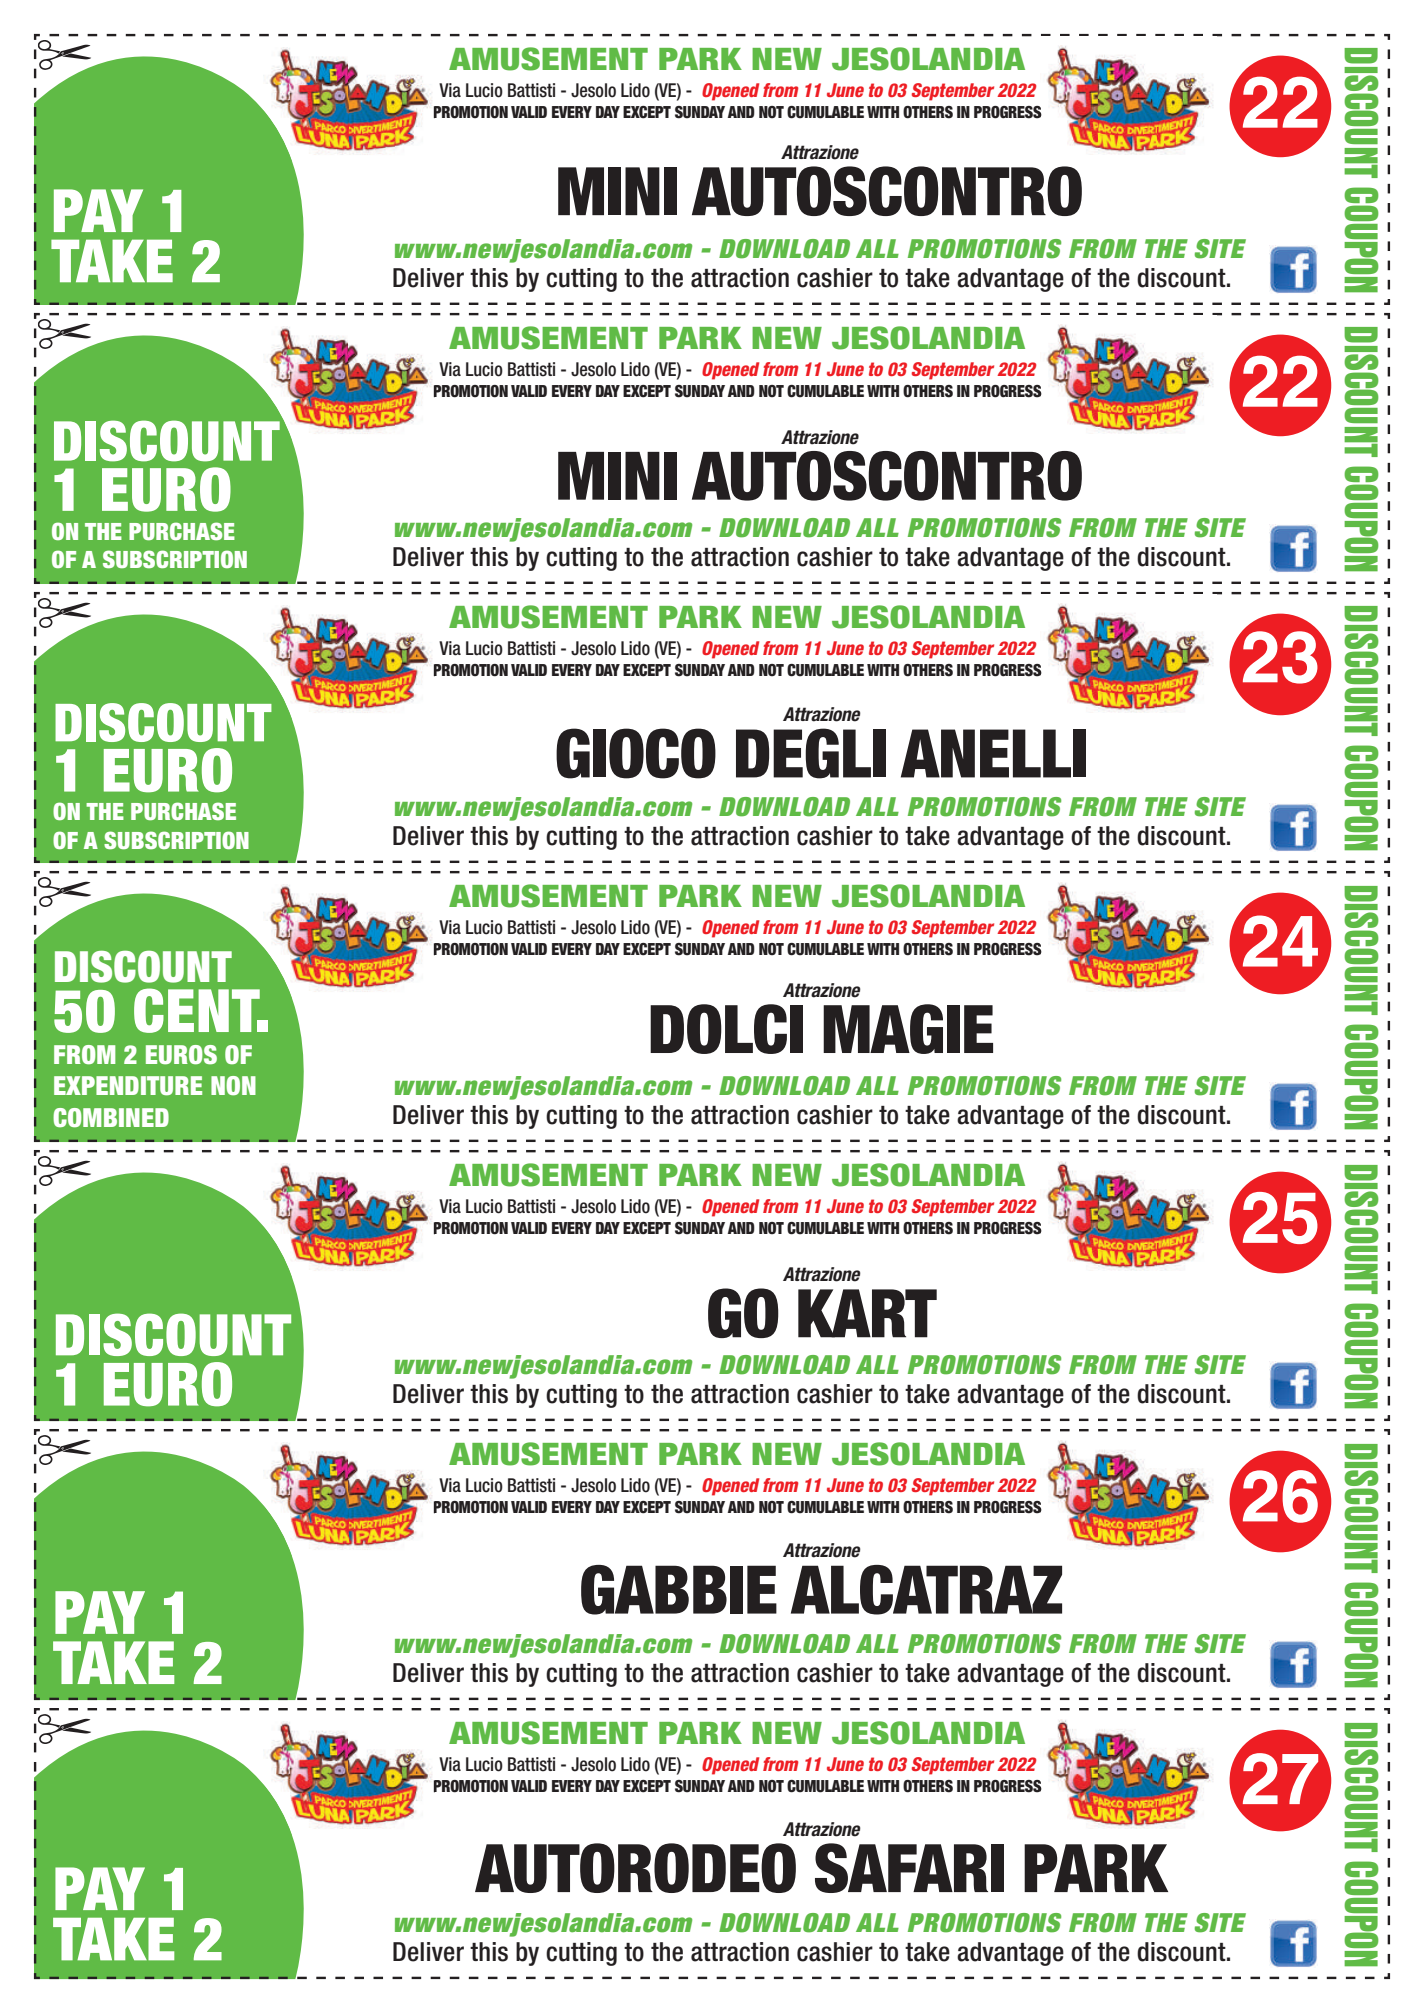 The width and height of the image is (1424, 2013). I want to click on NON, so click(233, 1086).
